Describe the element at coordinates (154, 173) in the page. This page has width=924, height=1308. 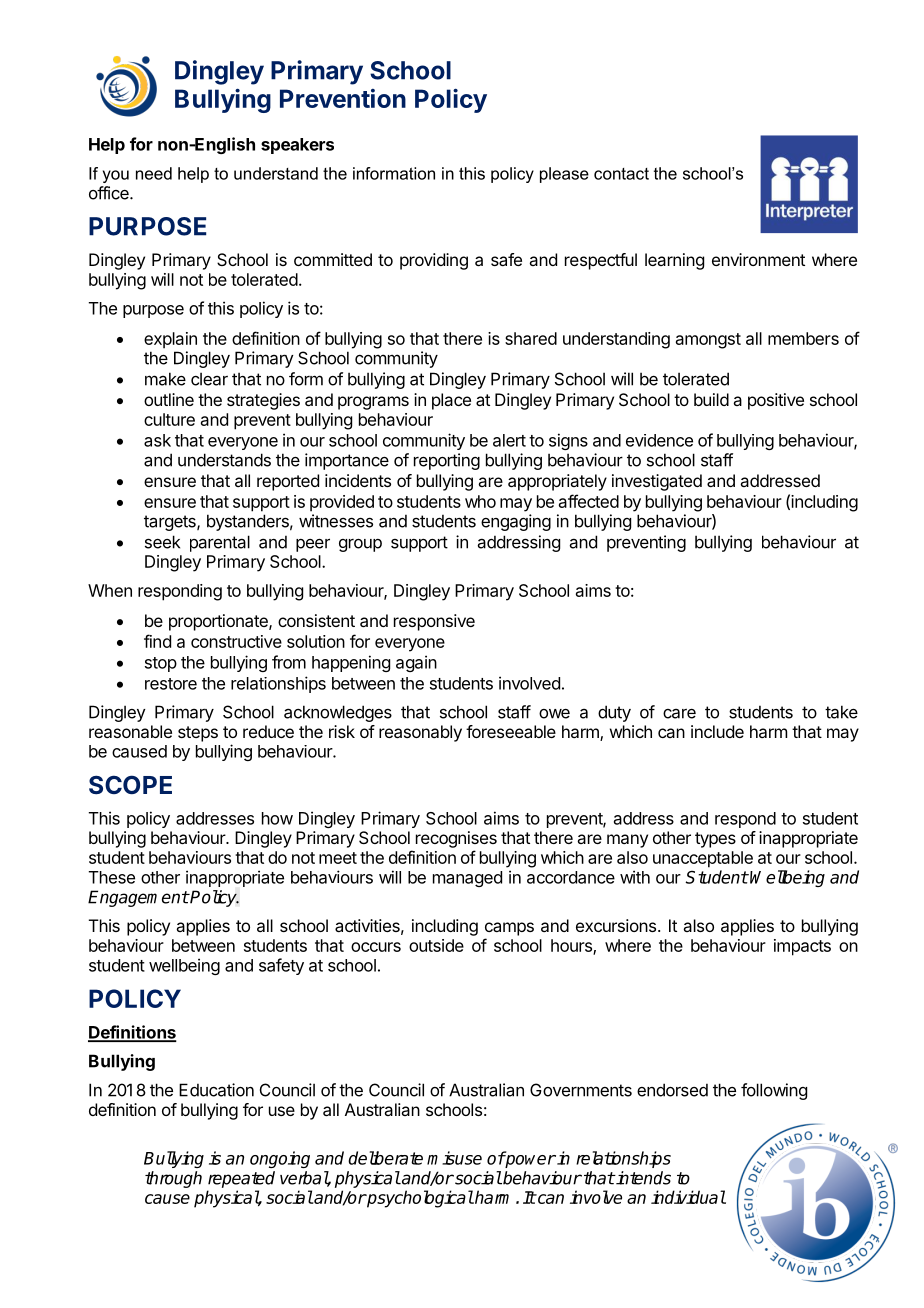
I see `need` at that location.
